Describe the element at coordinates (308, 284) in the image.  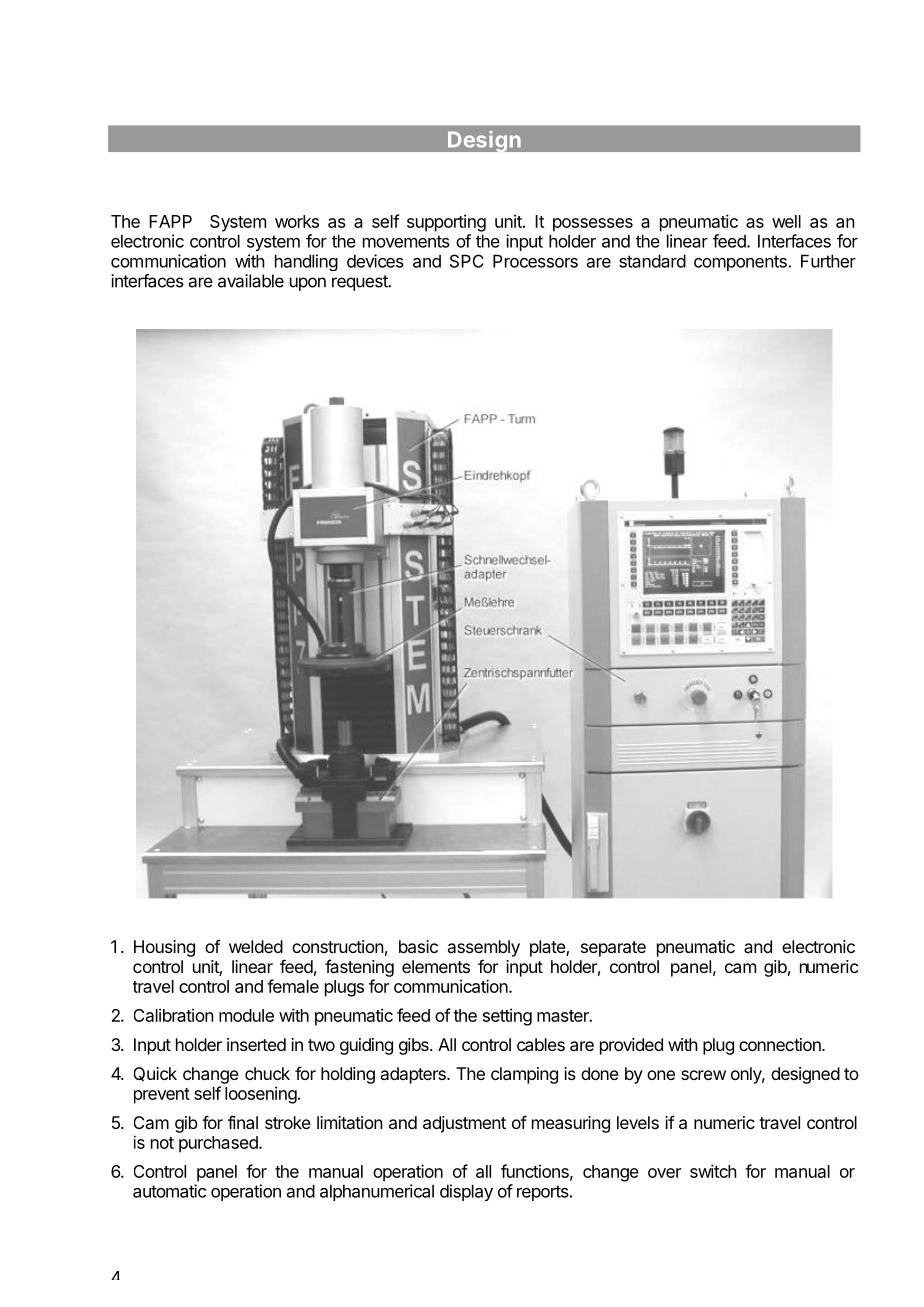
I see `upon` at that location.
